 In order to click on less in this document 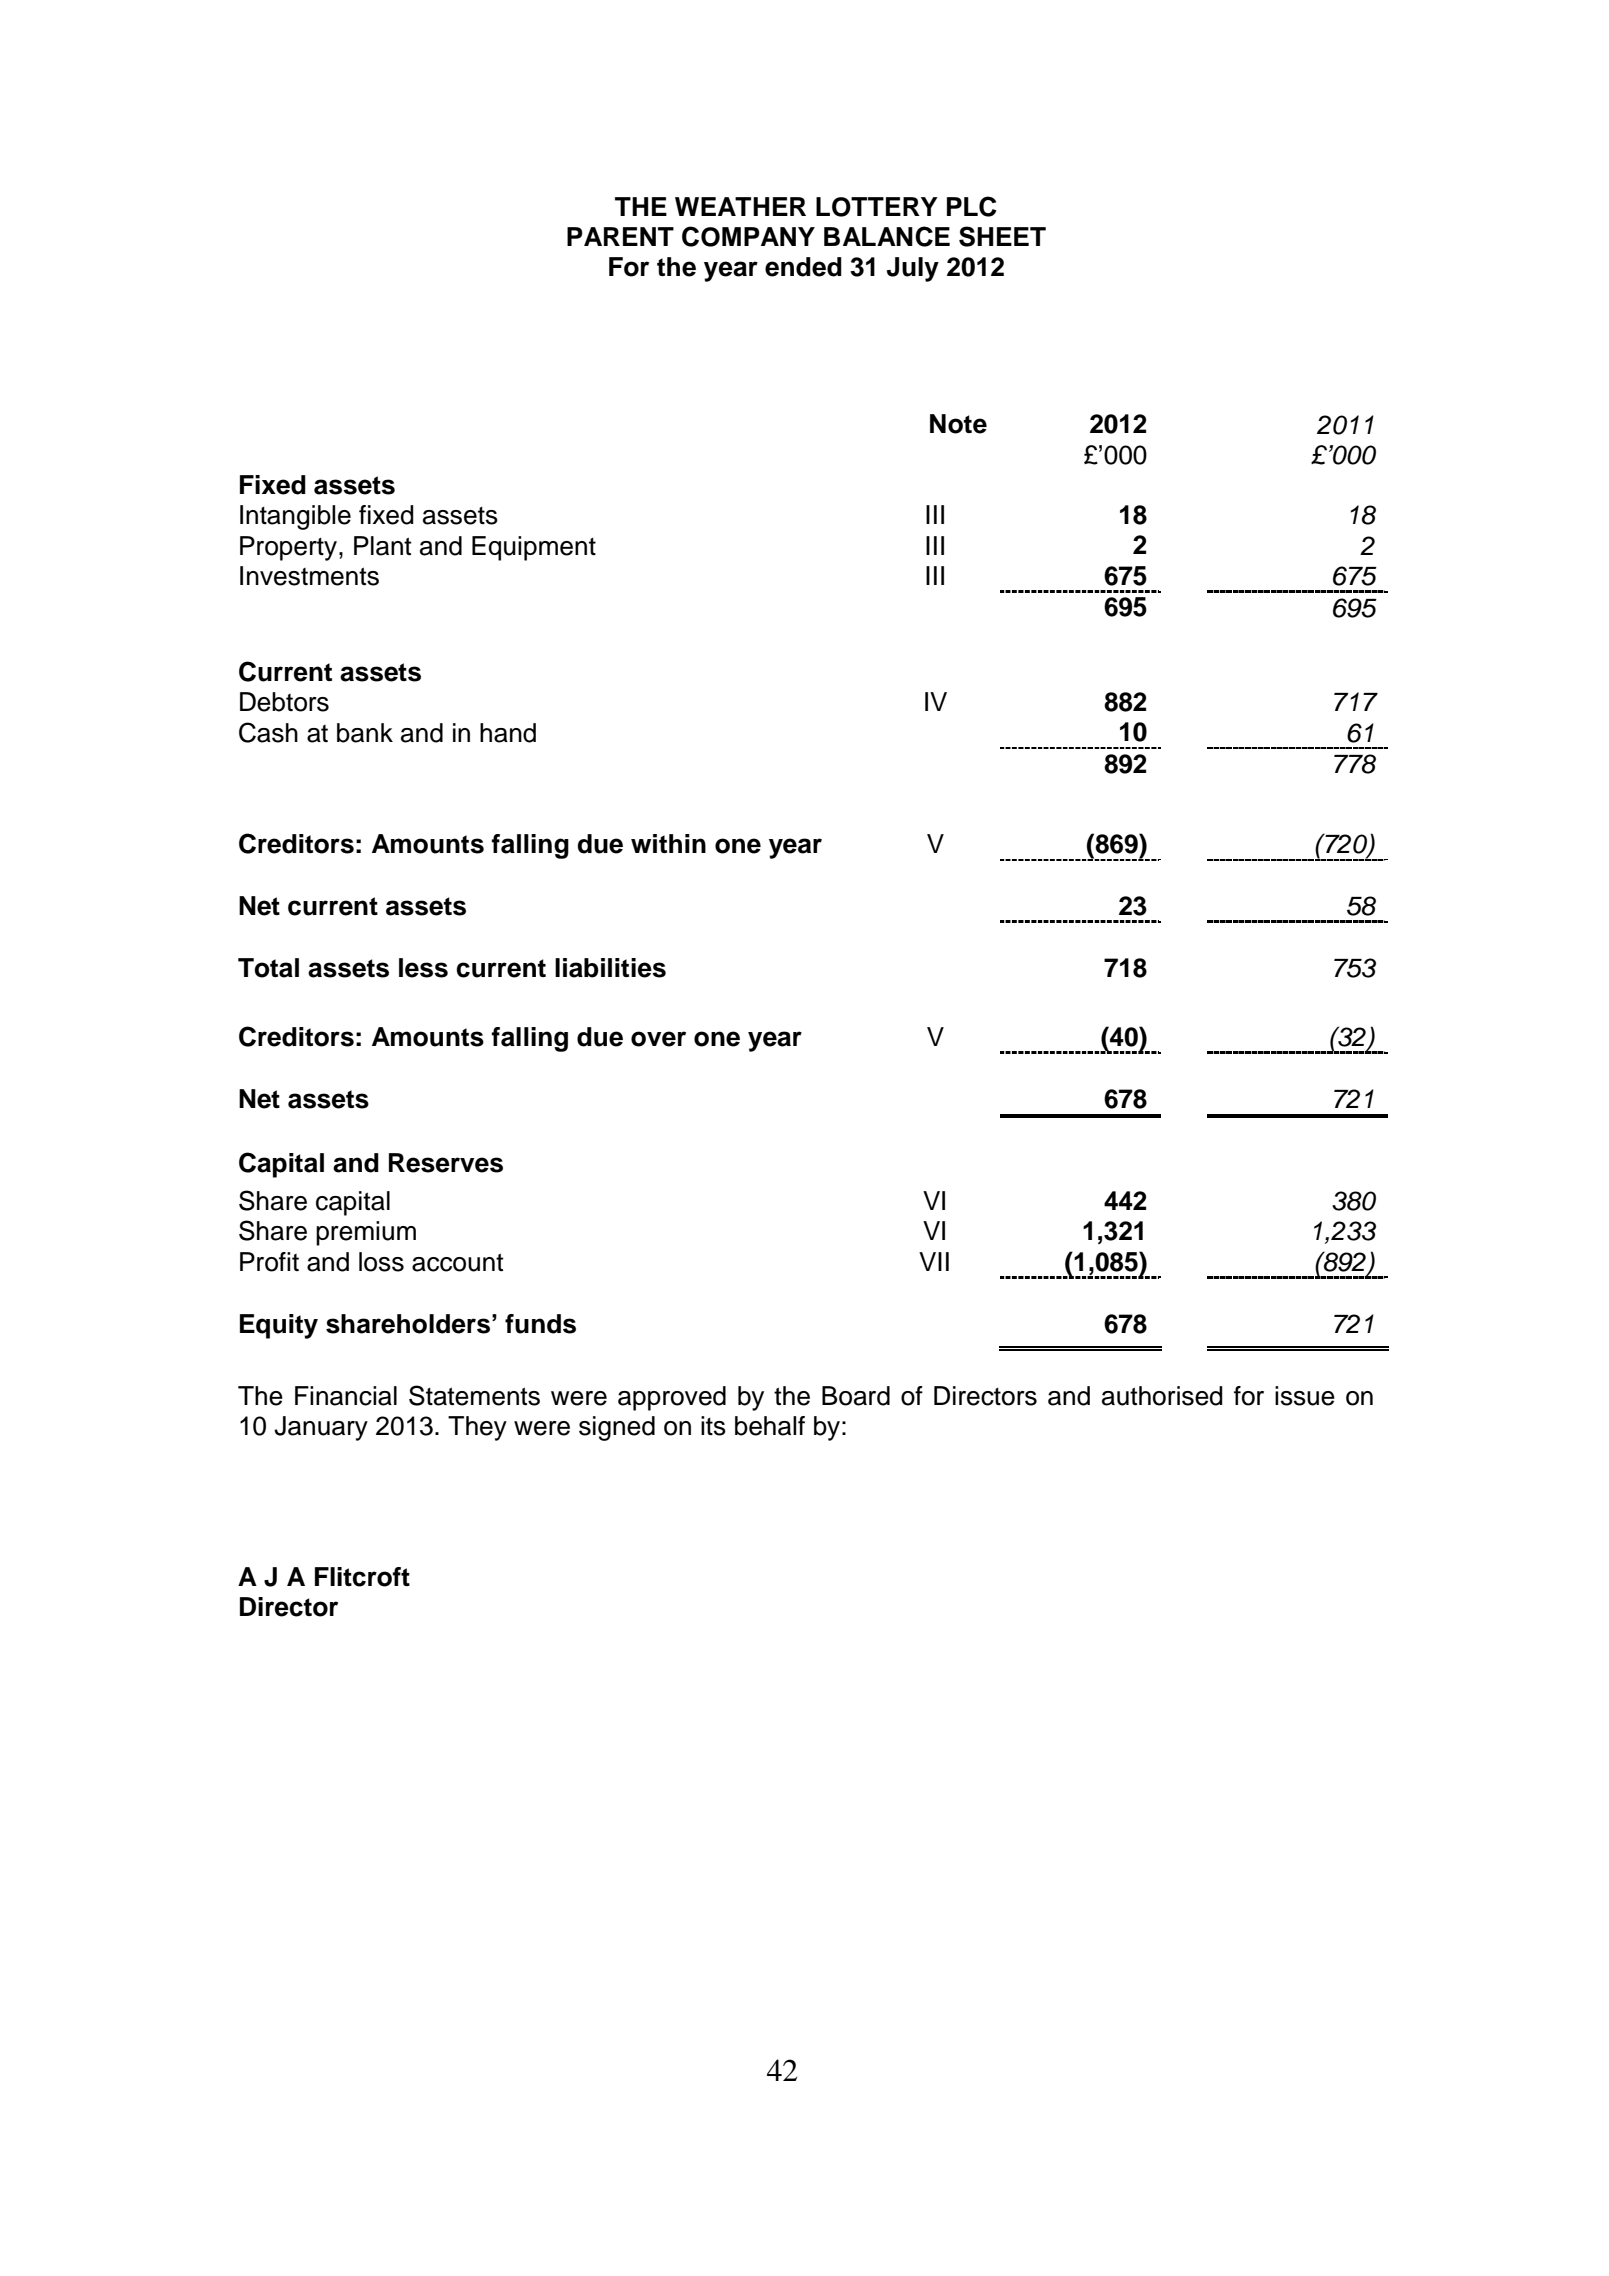, I will do `click(423, 968)`.
